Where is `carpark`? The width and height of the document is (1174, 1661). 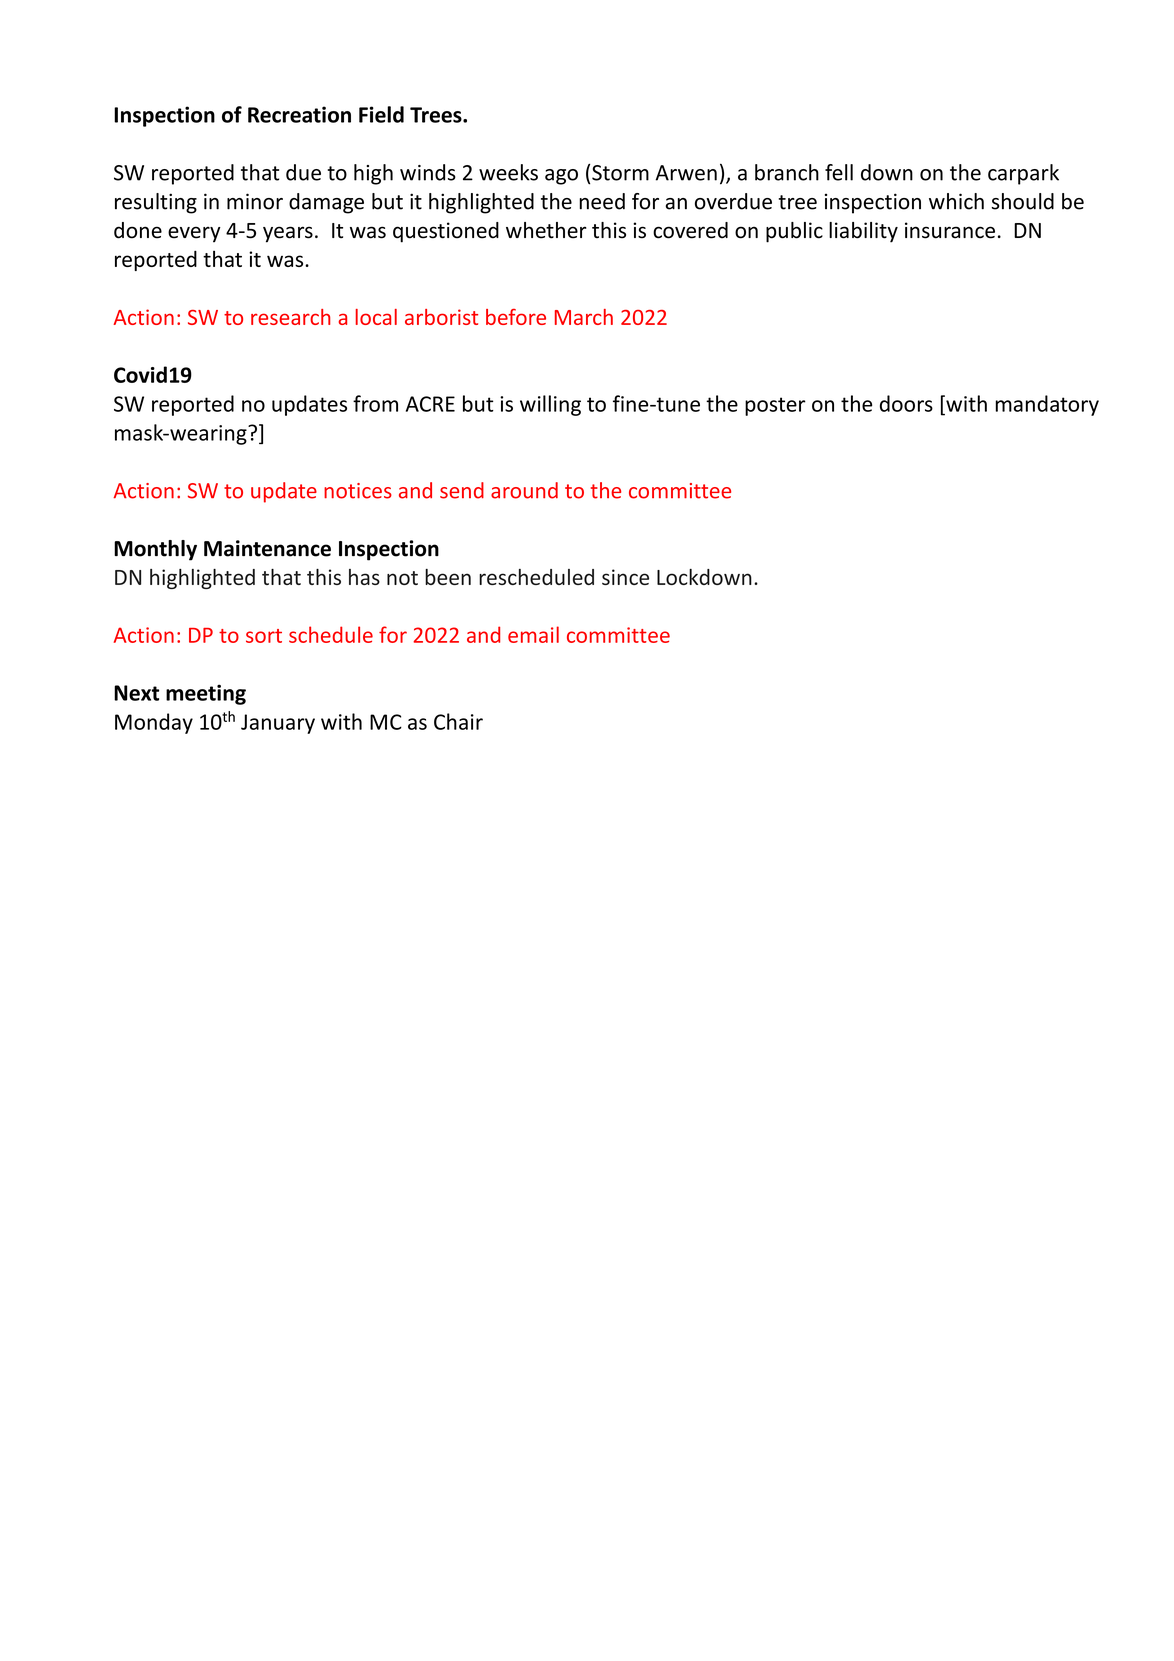 carpark is located at coordinates (1023, 174).
